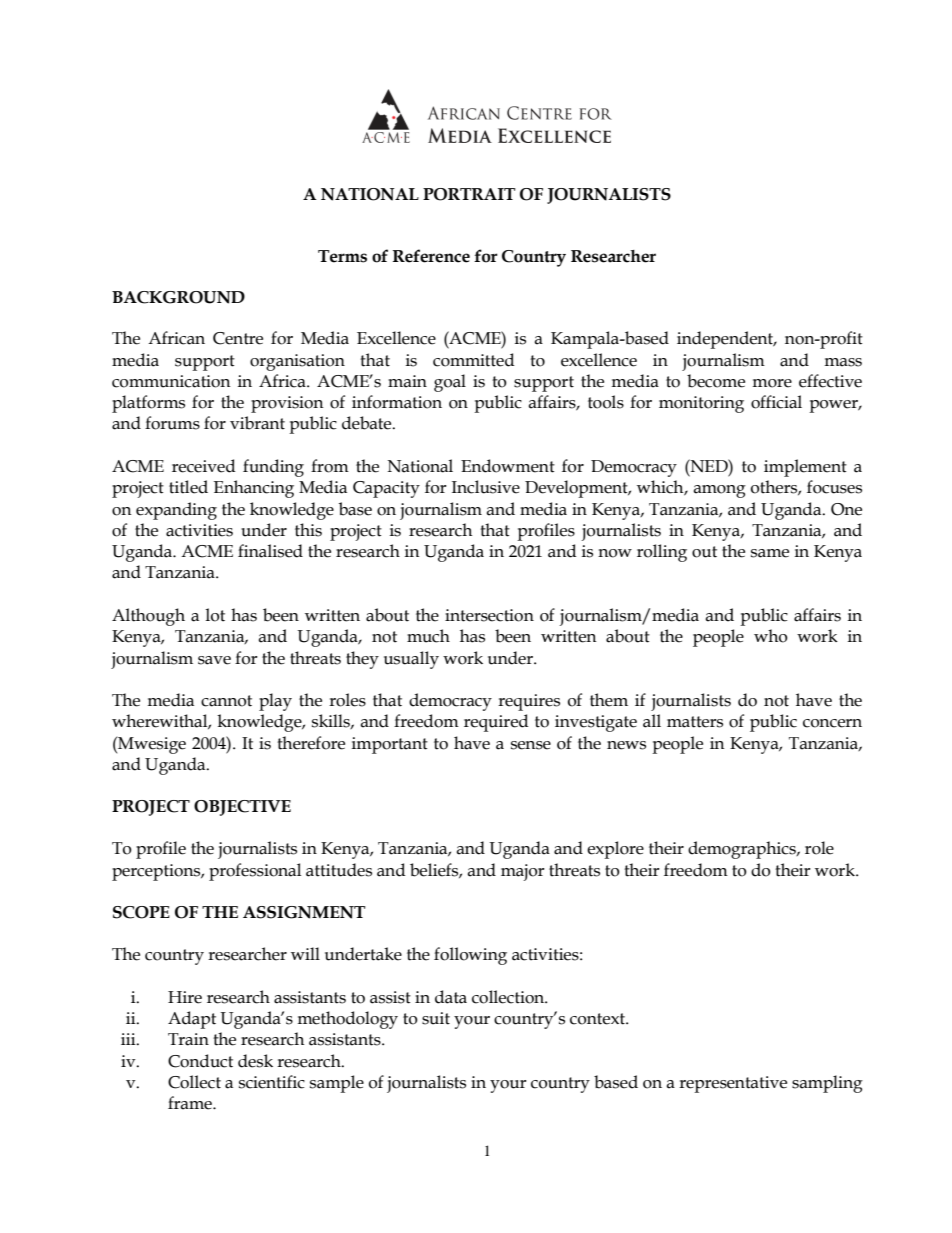 The height and width of the screenshot is (1233, 952). What do you see at coordinates (469, 194) in the screenshot?
I see `PORTRAIT` at bounding box center [469, 194].
